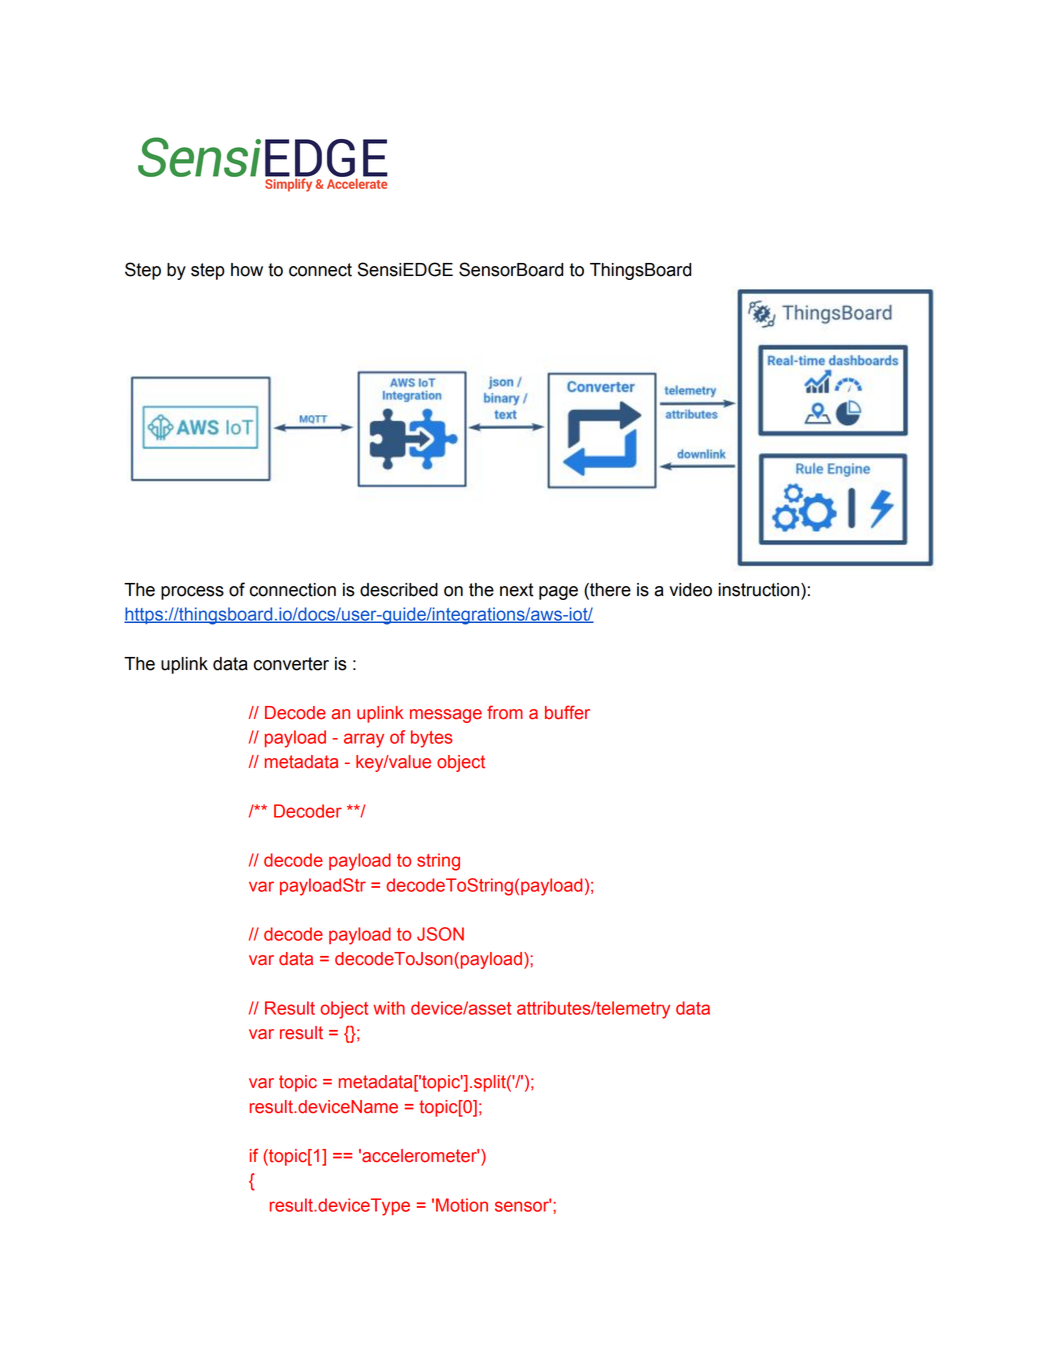 Image resolution: width=1057 pixels, height=1368 pixels. I want to click on with, so click(389, 1008).
